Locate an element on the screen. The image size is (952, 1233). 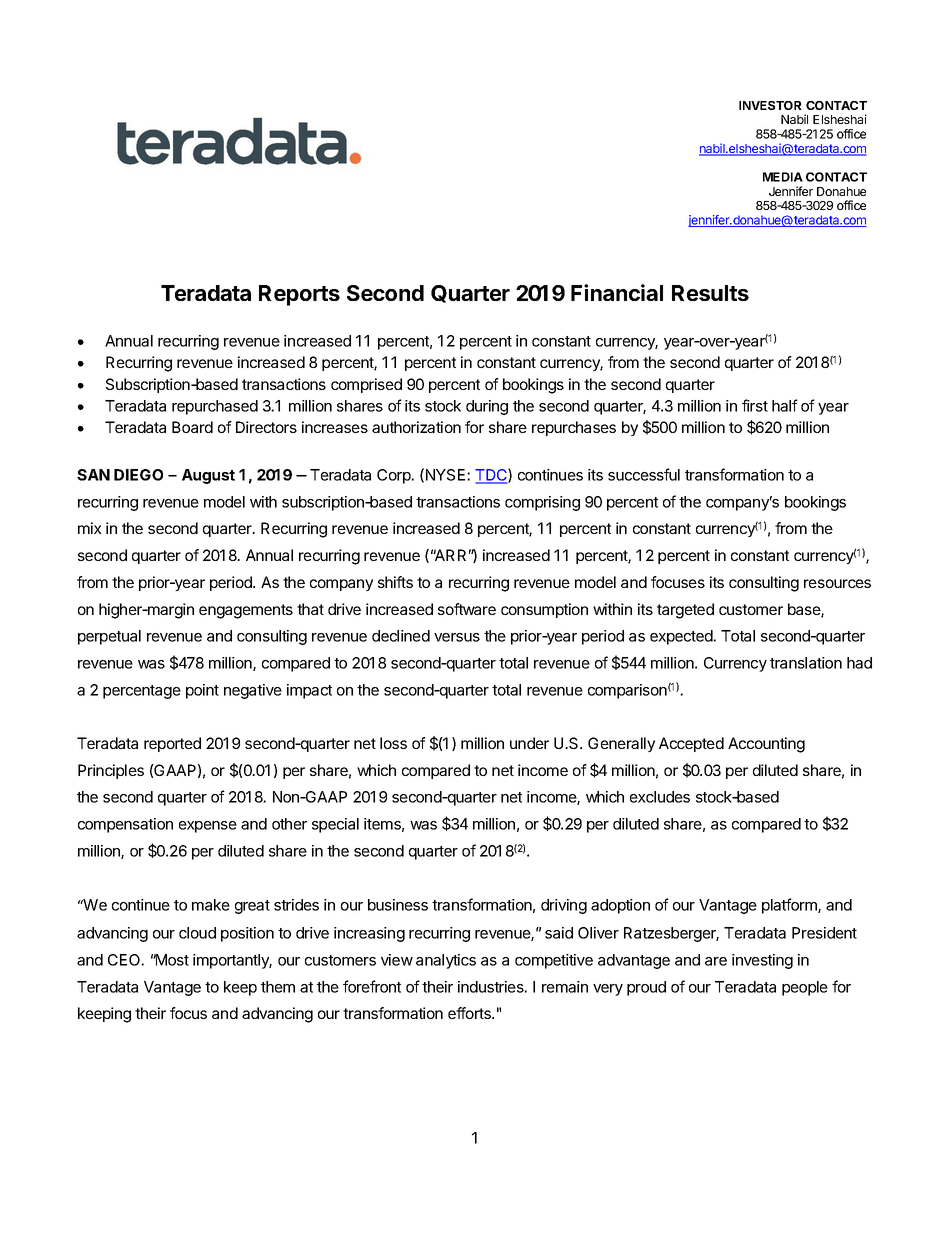
efforts is located at coordinates (470, 1013).
